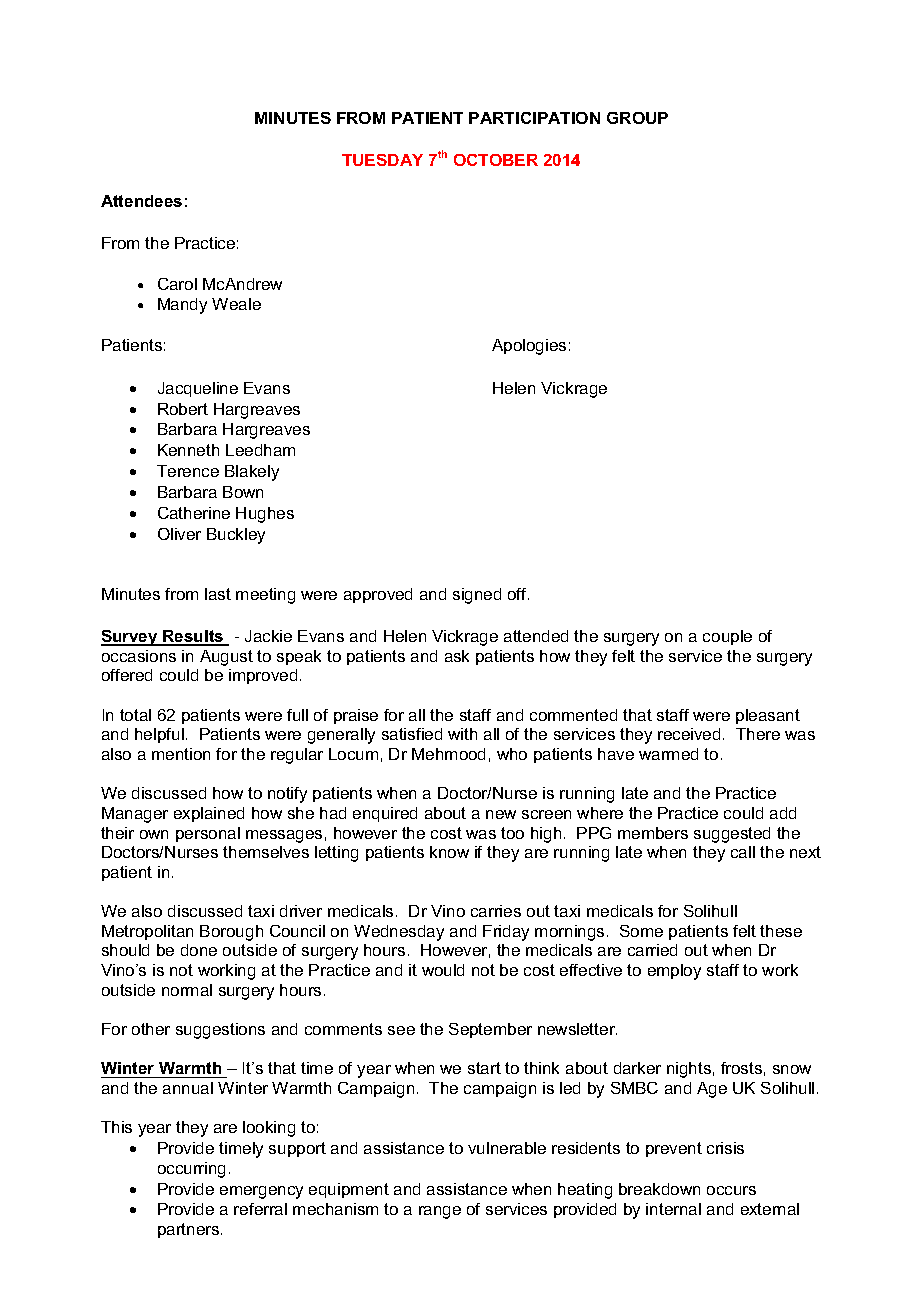 The width and height of the document is (924, 1308). I want to click on occurring, so click(191, 1170).
